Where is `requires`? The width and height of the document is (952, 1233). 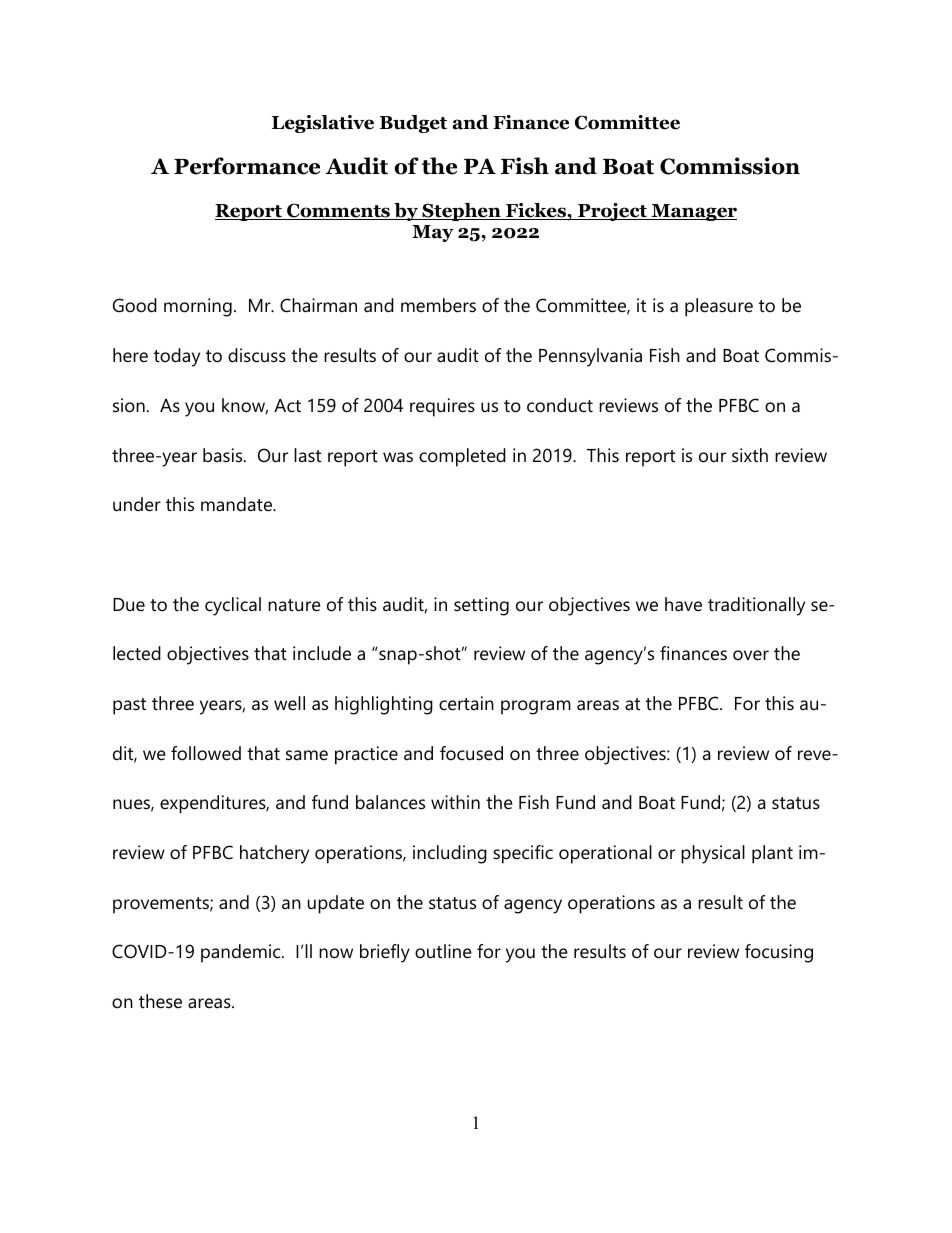 requires is located at coordinates (442, 407).
